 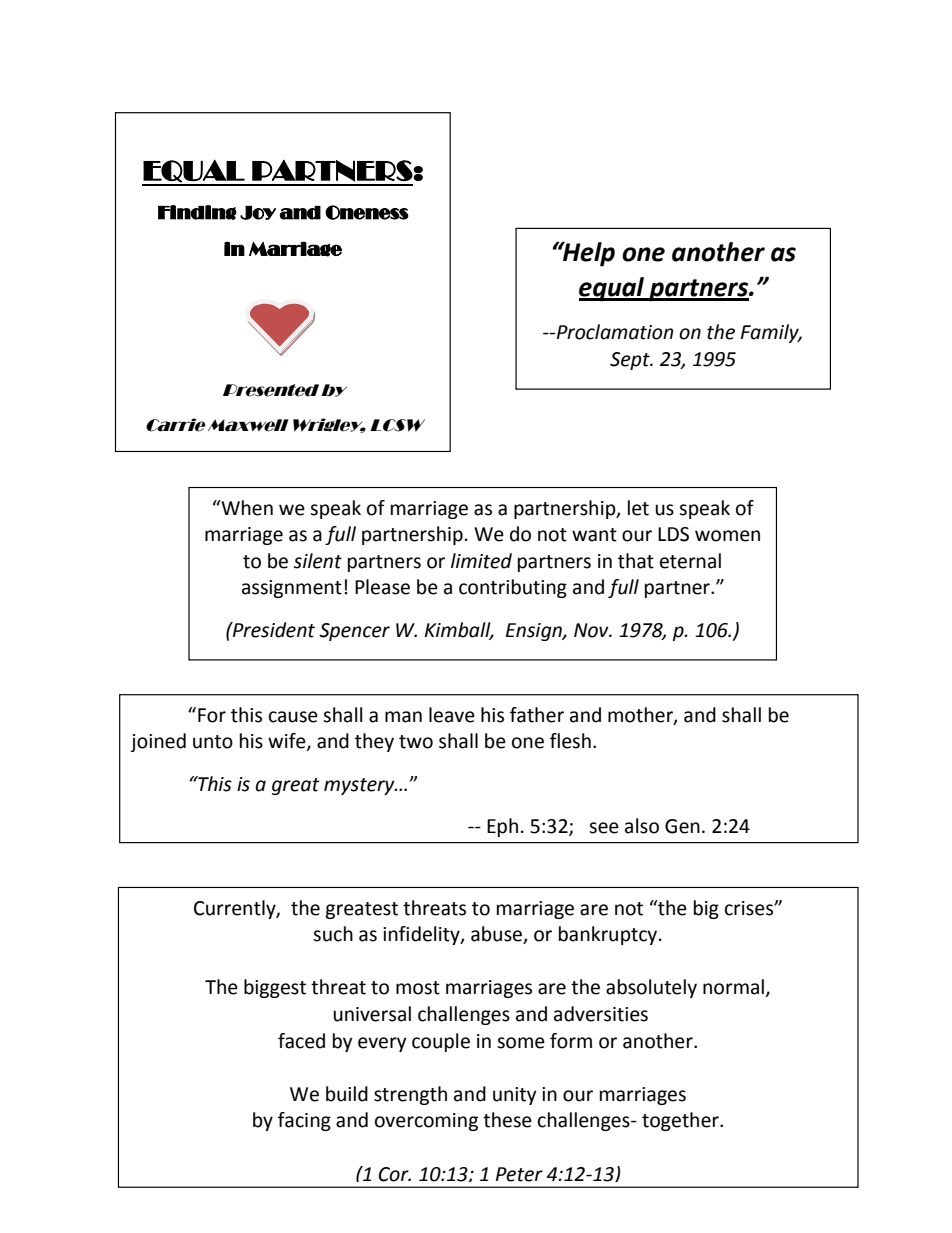 I want to click on Finding, so click(x=197, y=212).
